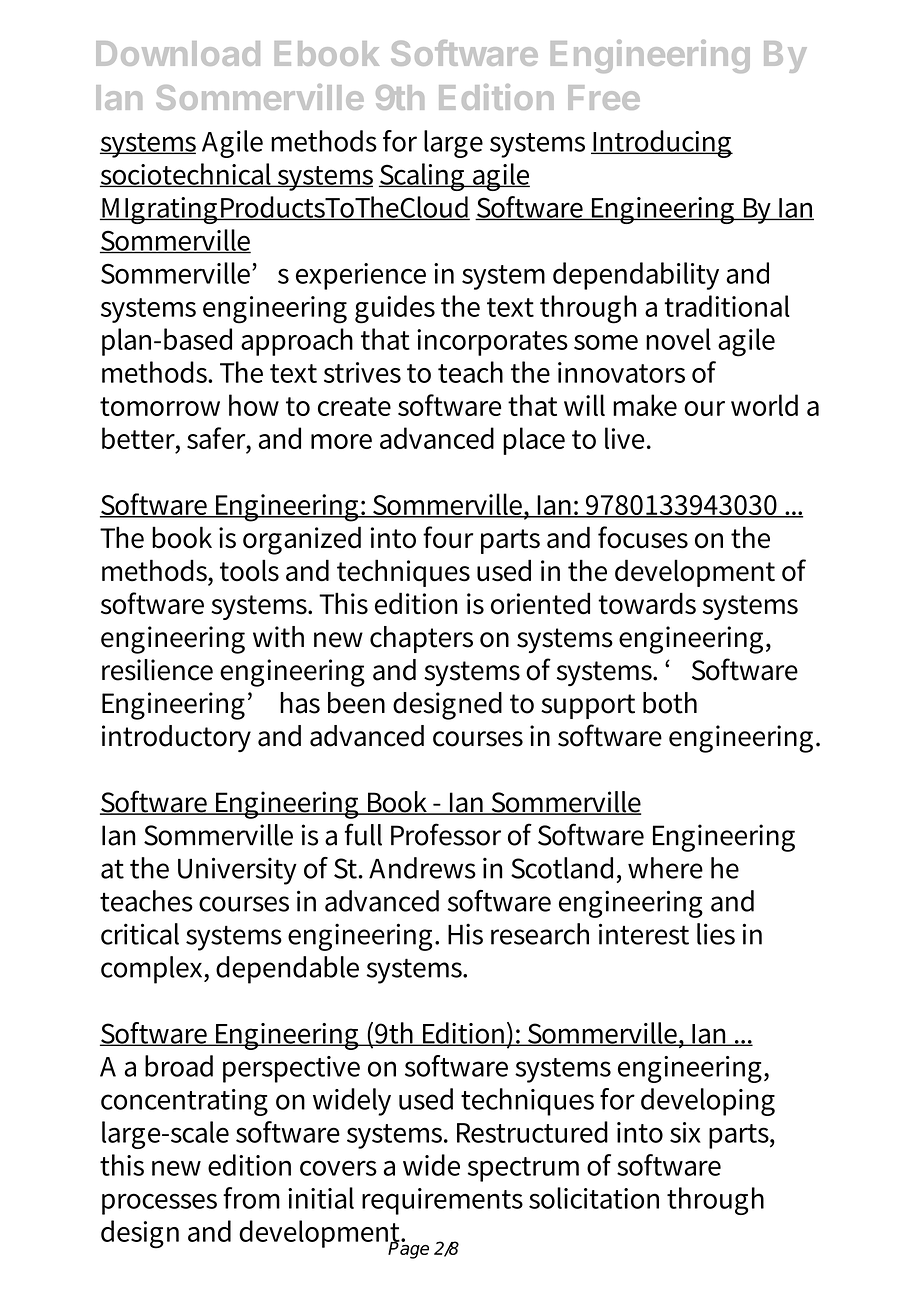  I want to click on resilience, so click(157, 670).
